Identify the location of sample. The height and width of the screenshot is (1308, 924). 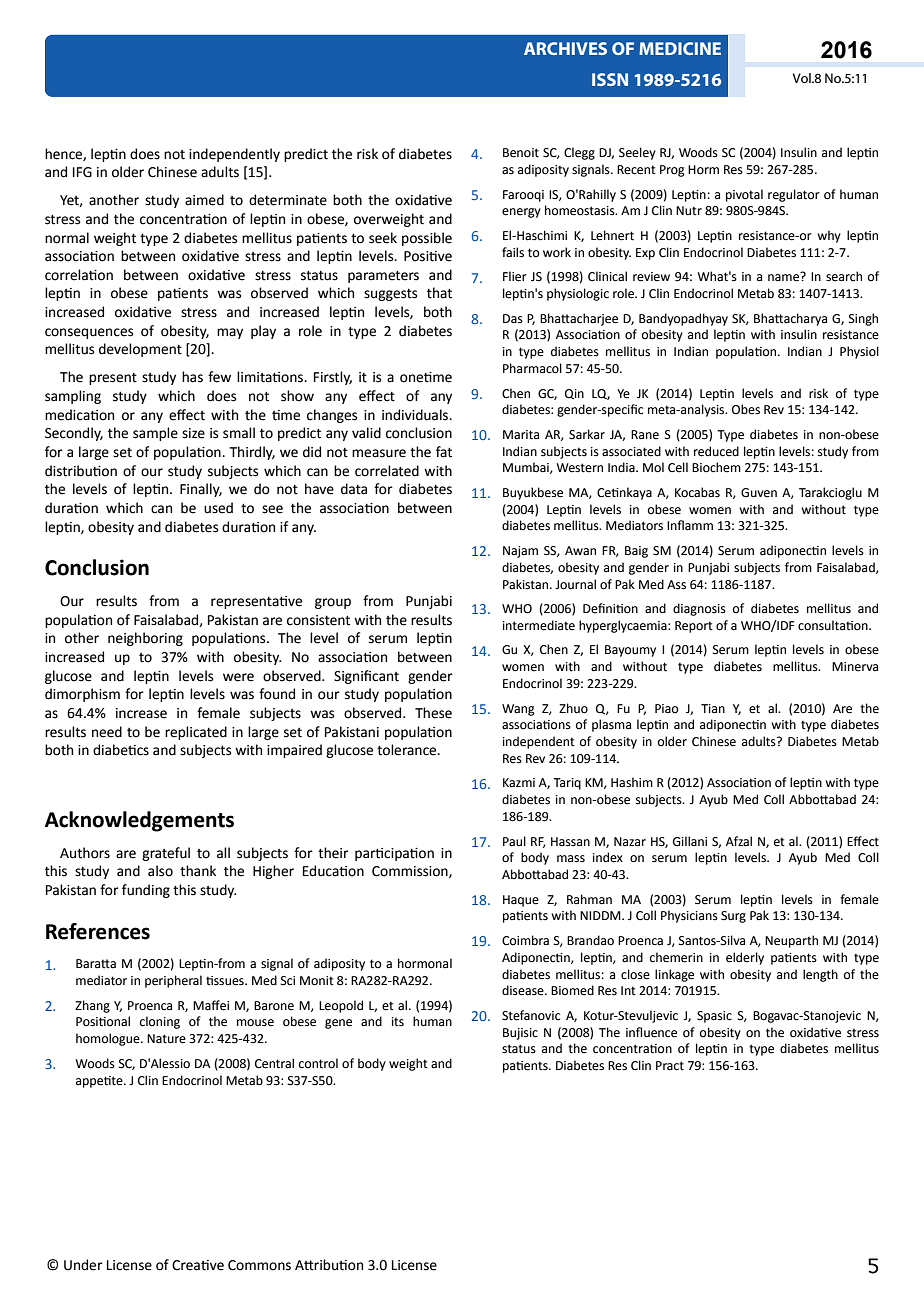
(155, 434).
